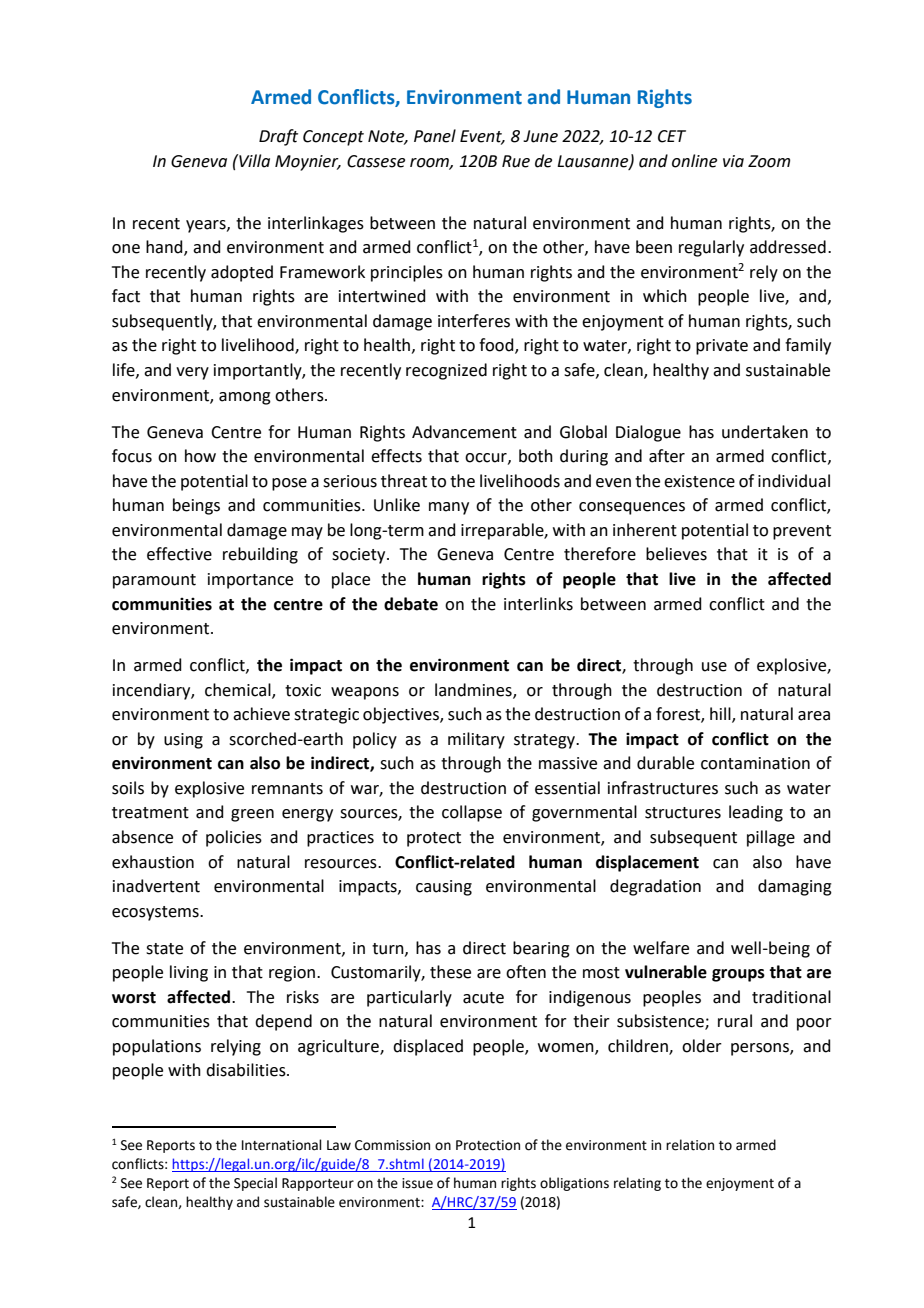 Image resolution: width=924 pixels, height=1308 pixels. What do you see at coordinates (253, 161) in the page?
I see `Villa` at bounding box center [253, 161].
